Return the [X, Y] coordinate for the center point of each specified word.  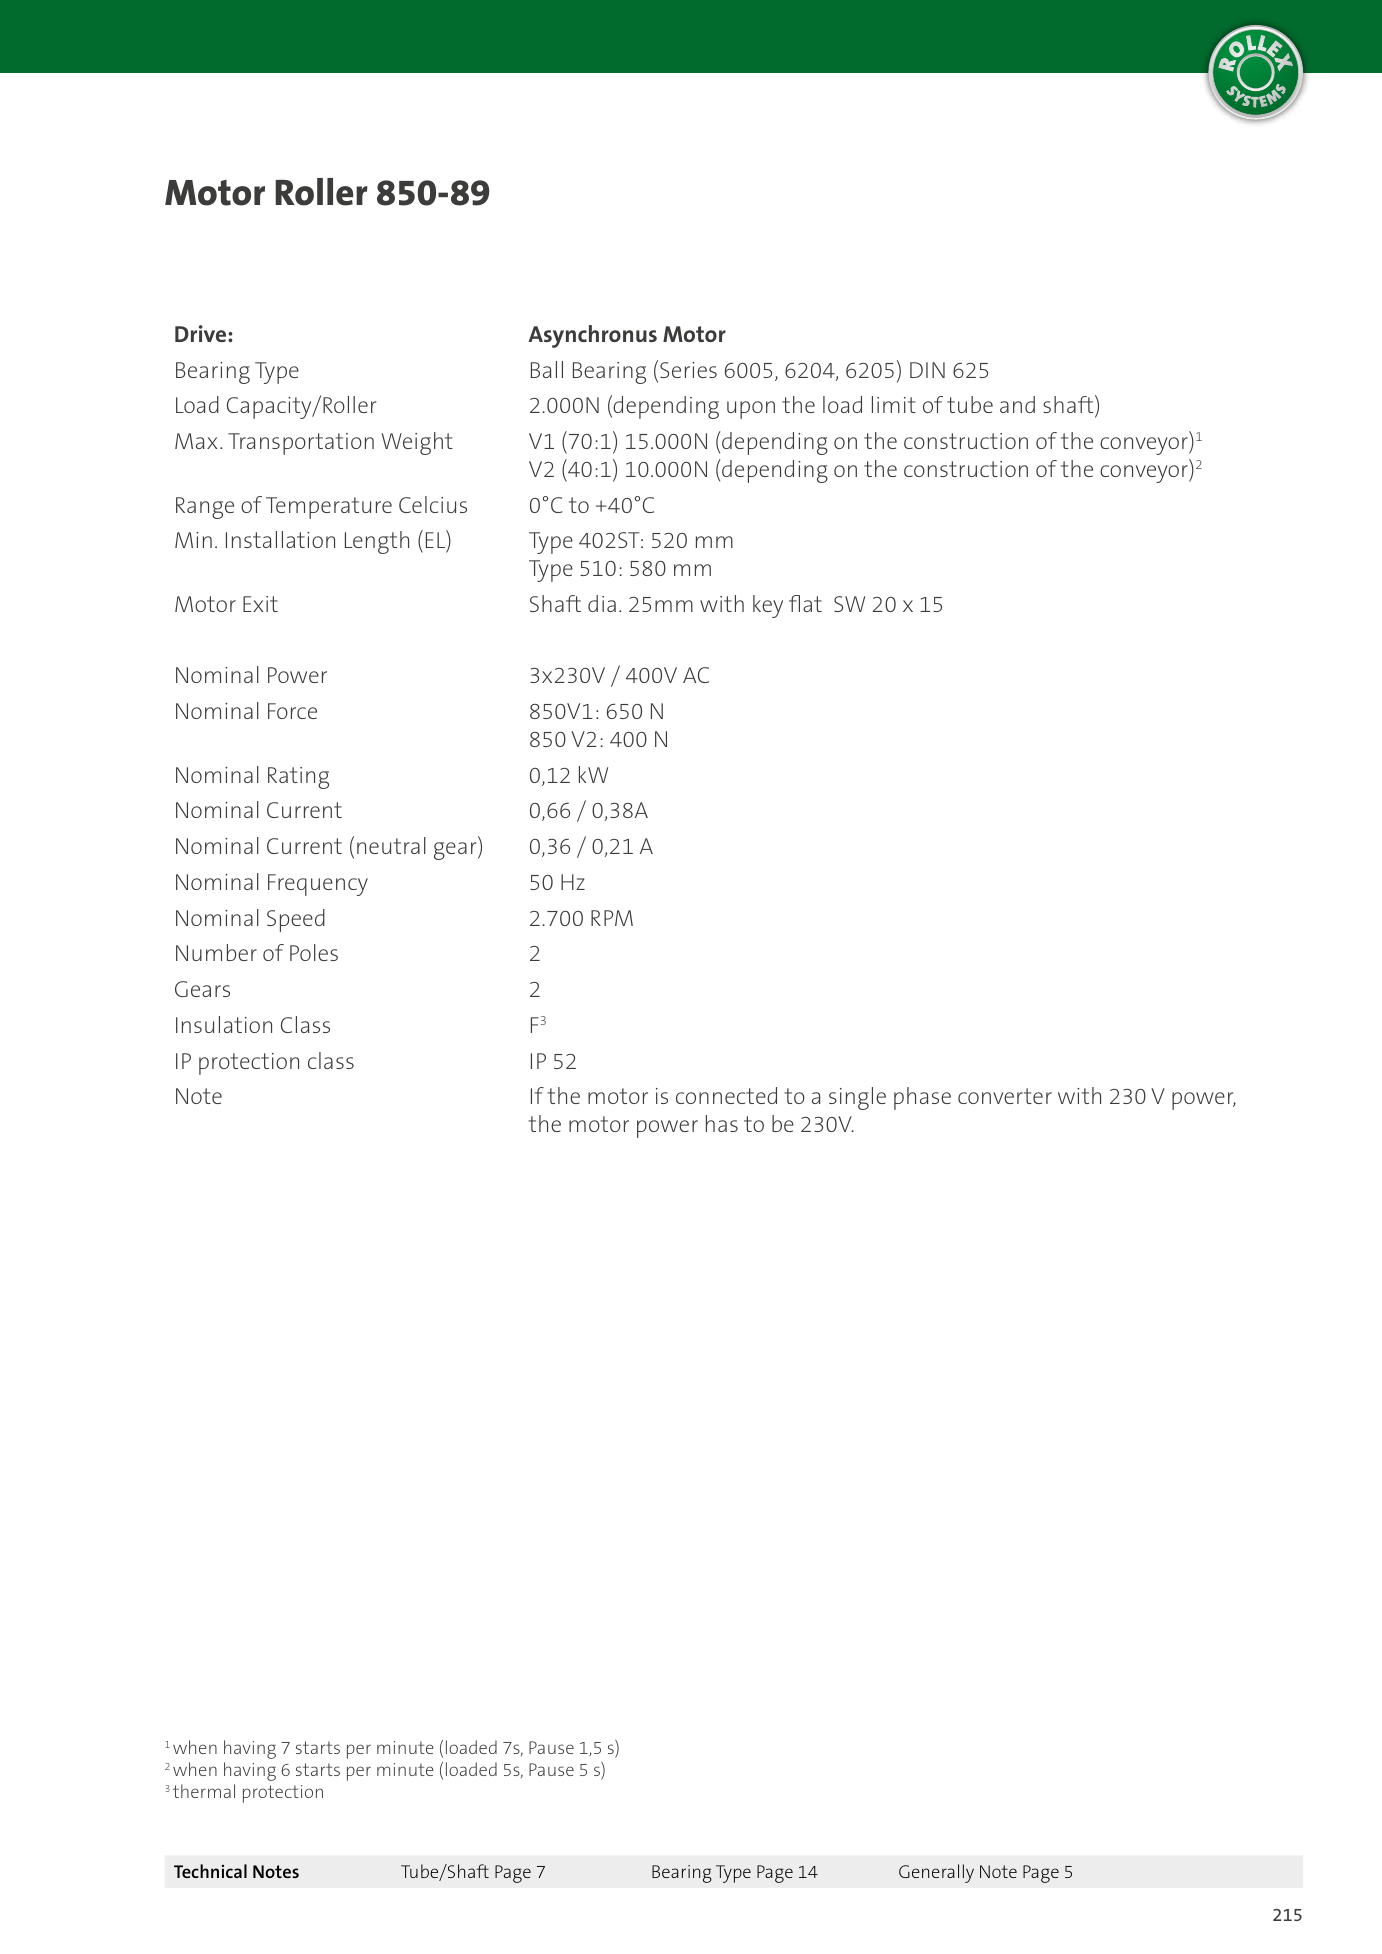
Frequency [318, 885]
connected [726, 1095]
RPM [612, 918]
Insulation [224, 1024]
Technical [210, 1871]
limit [894, 404]
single [857, 1098]
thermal [204, 1791]
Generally [936, 1873]
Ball [547, 369]
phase [922, 1098]
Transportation [301, 444]
